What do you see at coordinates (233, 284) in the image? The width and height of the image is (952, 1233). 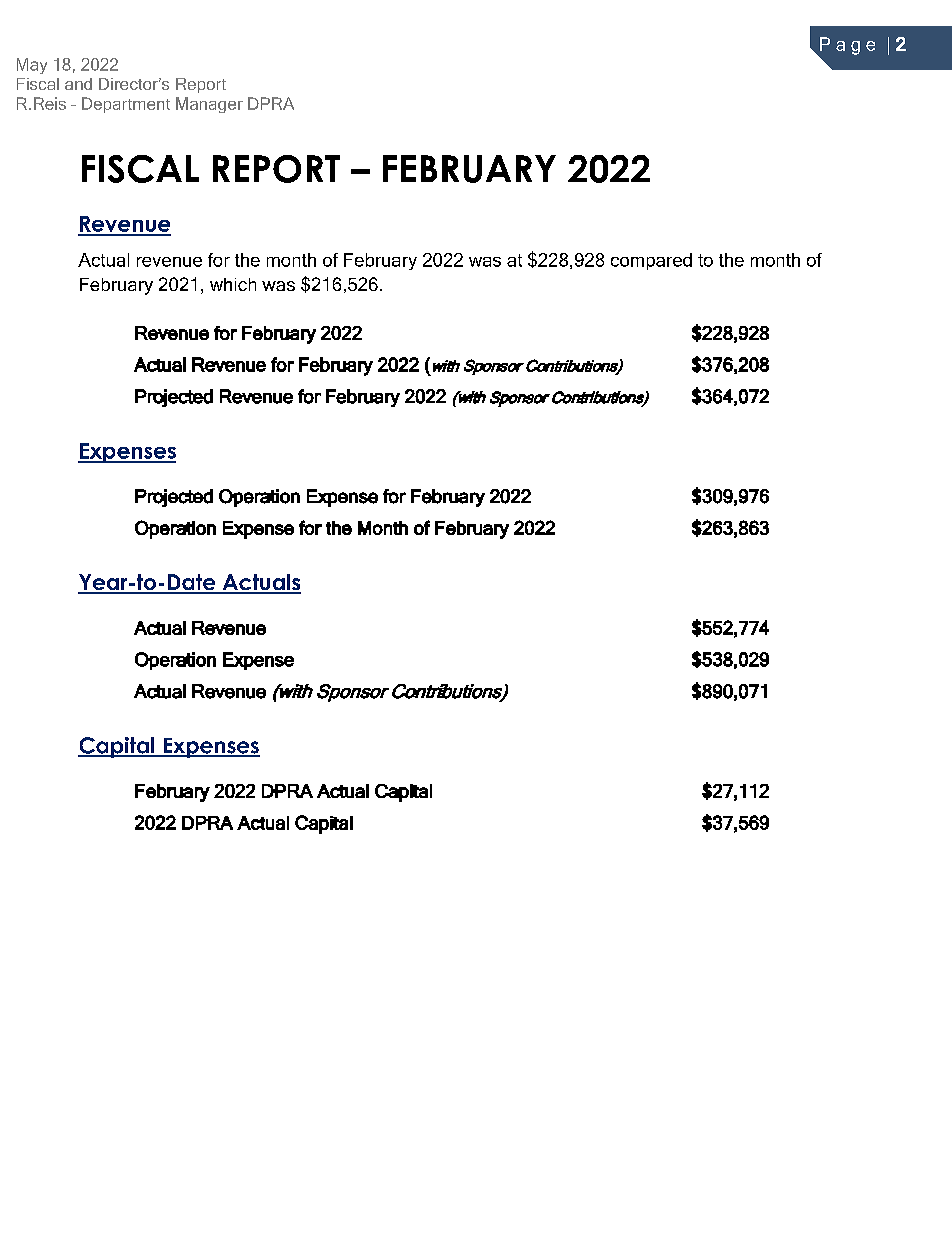 I see `which` at bounding box center [233, 284].
